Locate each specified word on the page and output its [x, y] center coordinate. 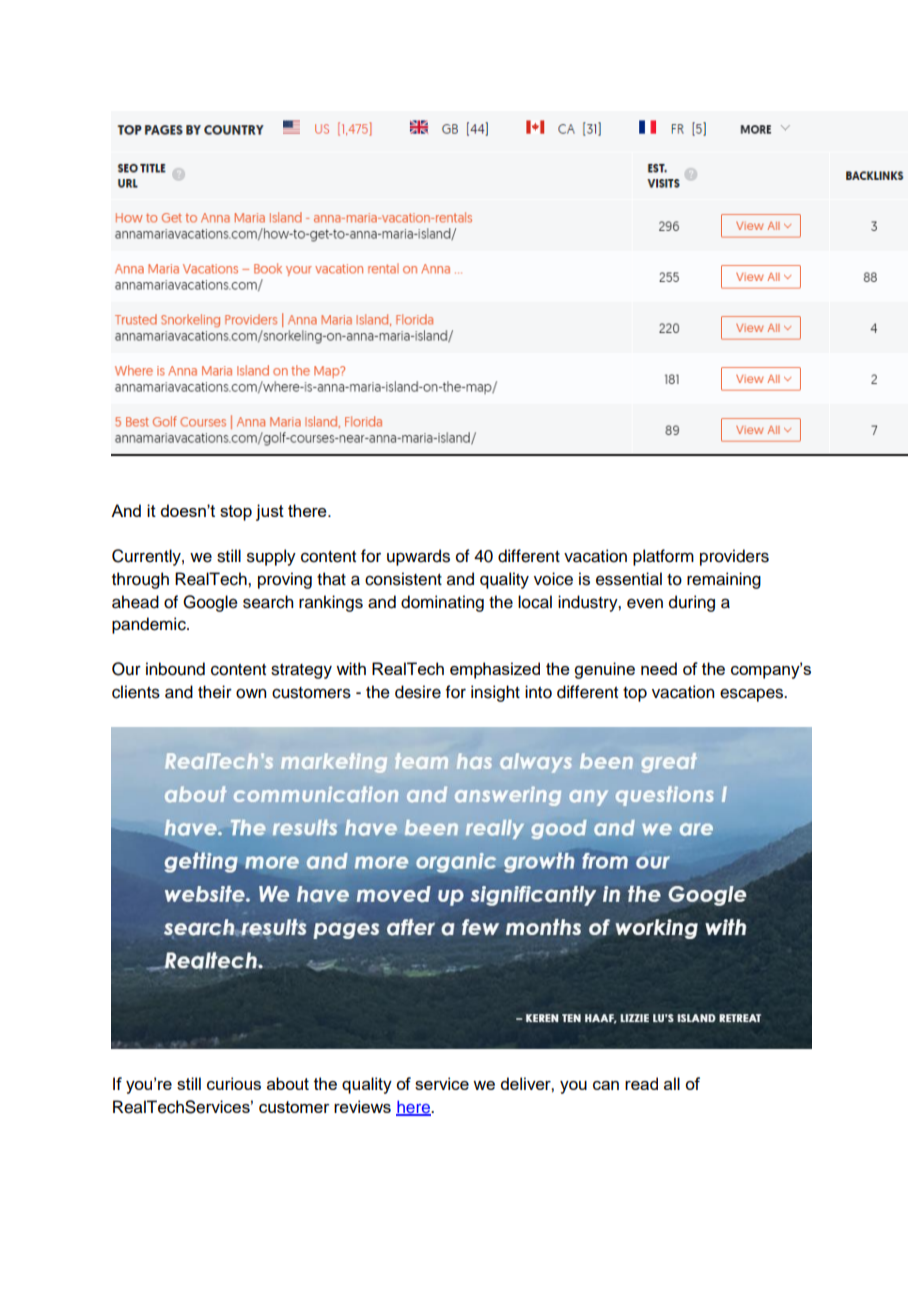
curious [234, 1083]
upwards [418, 557]
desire [418, 692]
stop [236, 513]
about [288, 1083]
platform [663, 557]
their [215, 692]
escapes [753, 695]
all [672, 1083]
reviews [362, 1106]
